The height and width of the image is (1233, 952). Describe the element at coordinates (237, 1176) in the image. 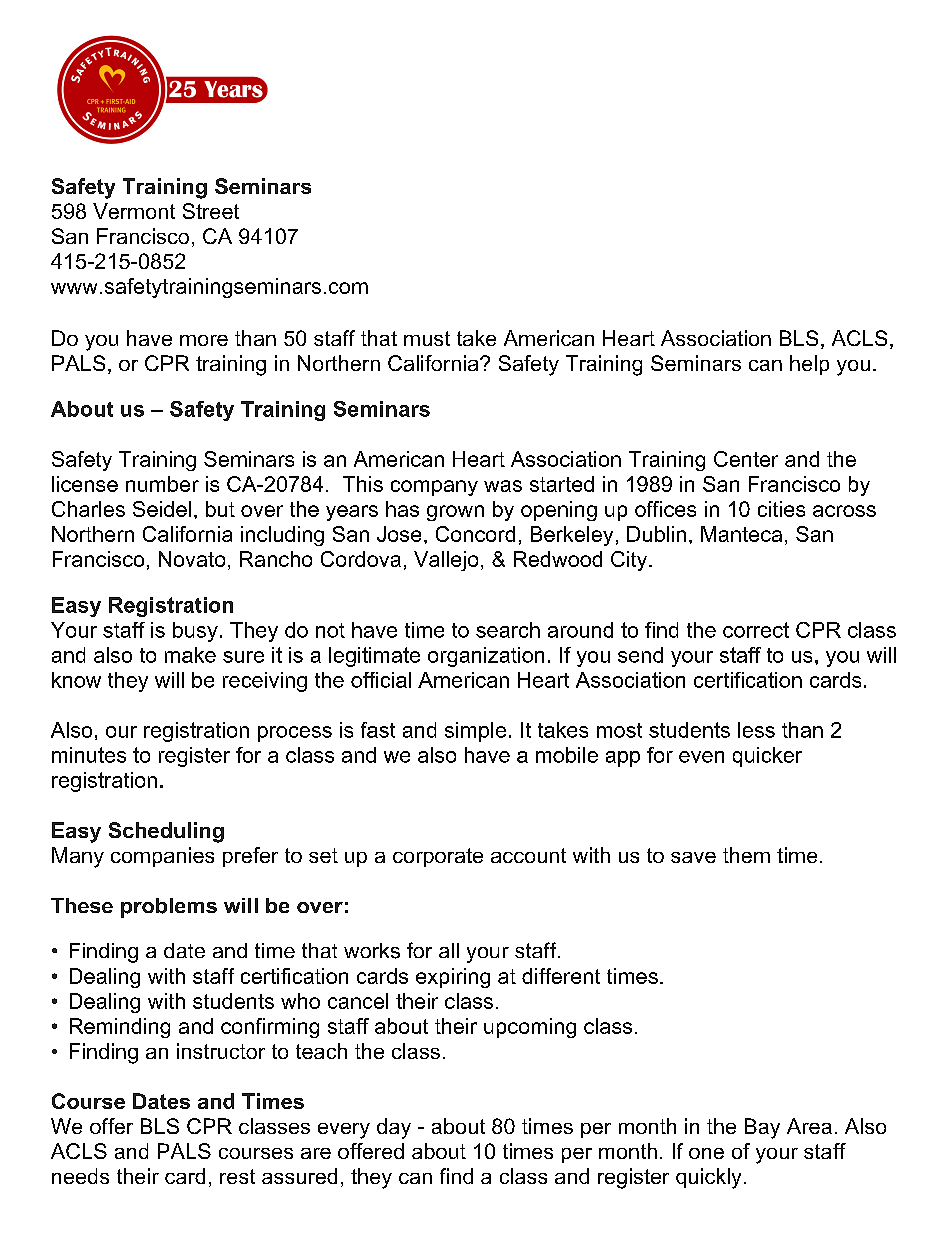

I see `rest` at that location.
